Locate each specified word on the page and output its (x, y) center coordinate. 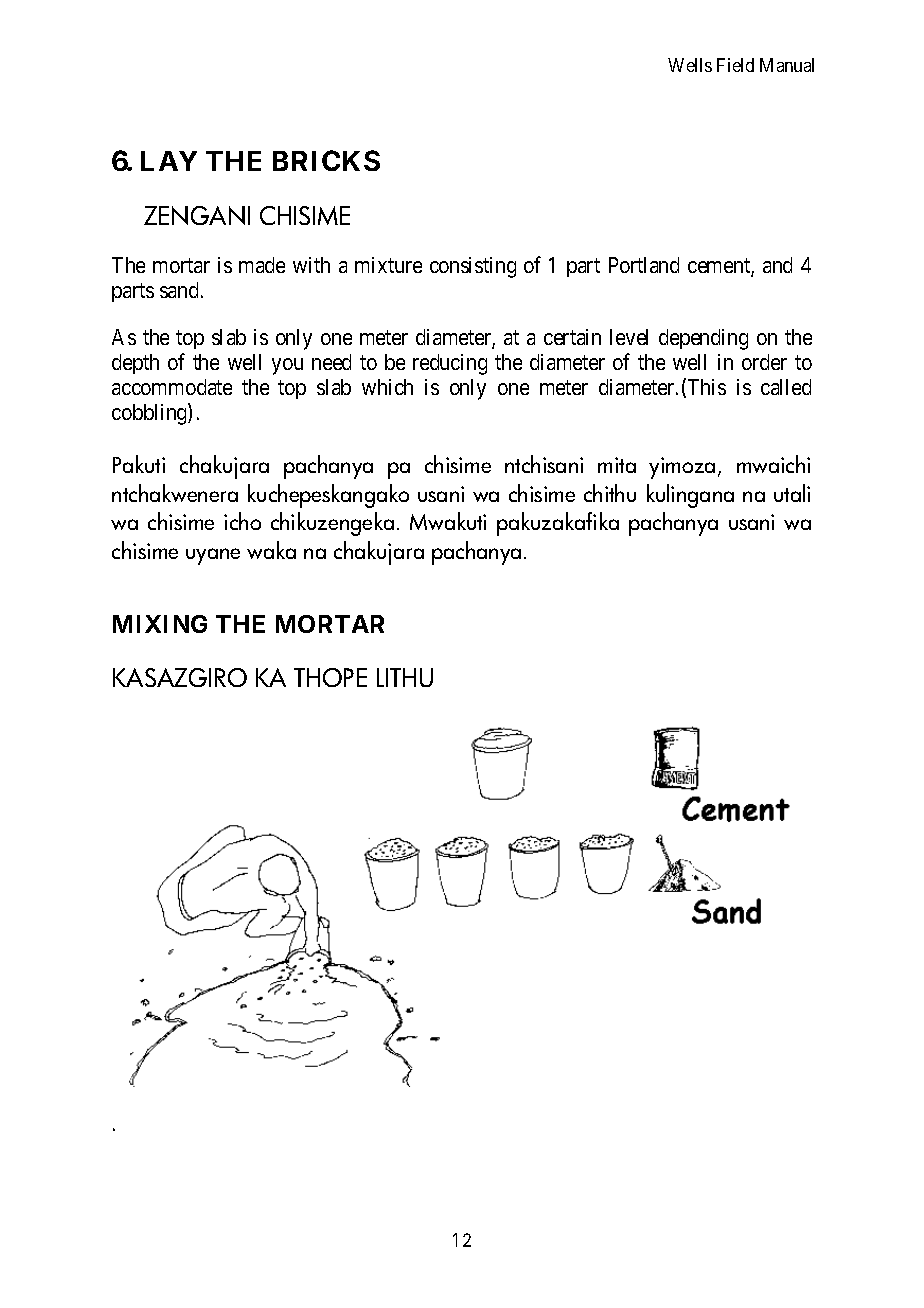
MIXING (160, 624)
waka (271, 550)
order (764, 362)
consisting (473, 267)
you (287, 366)
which (387, 387)
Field (735, 65)
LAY (169, 161)
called (786, 387)
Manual (787, 65)
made (262, 265)
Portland (644, 265)
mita (617, 465)
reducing (450, 364)
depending (703, 339)
